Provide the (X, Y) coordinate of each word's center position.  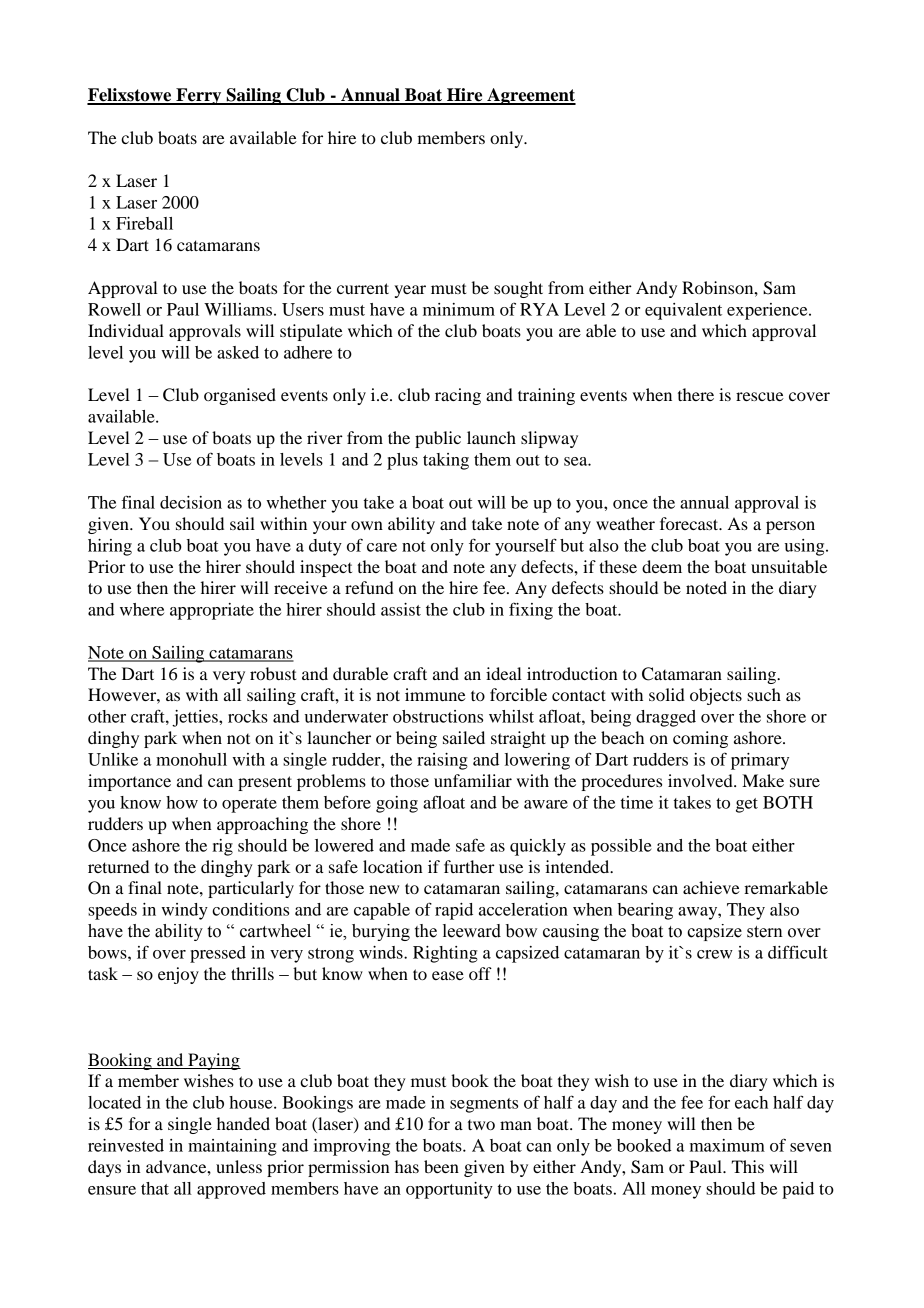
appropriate (212, 611)
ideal (504, 673)
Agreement (530, 96)
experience (768, 311)
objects (716, 696)
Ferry (199, 96)
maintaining (232, 1147)
